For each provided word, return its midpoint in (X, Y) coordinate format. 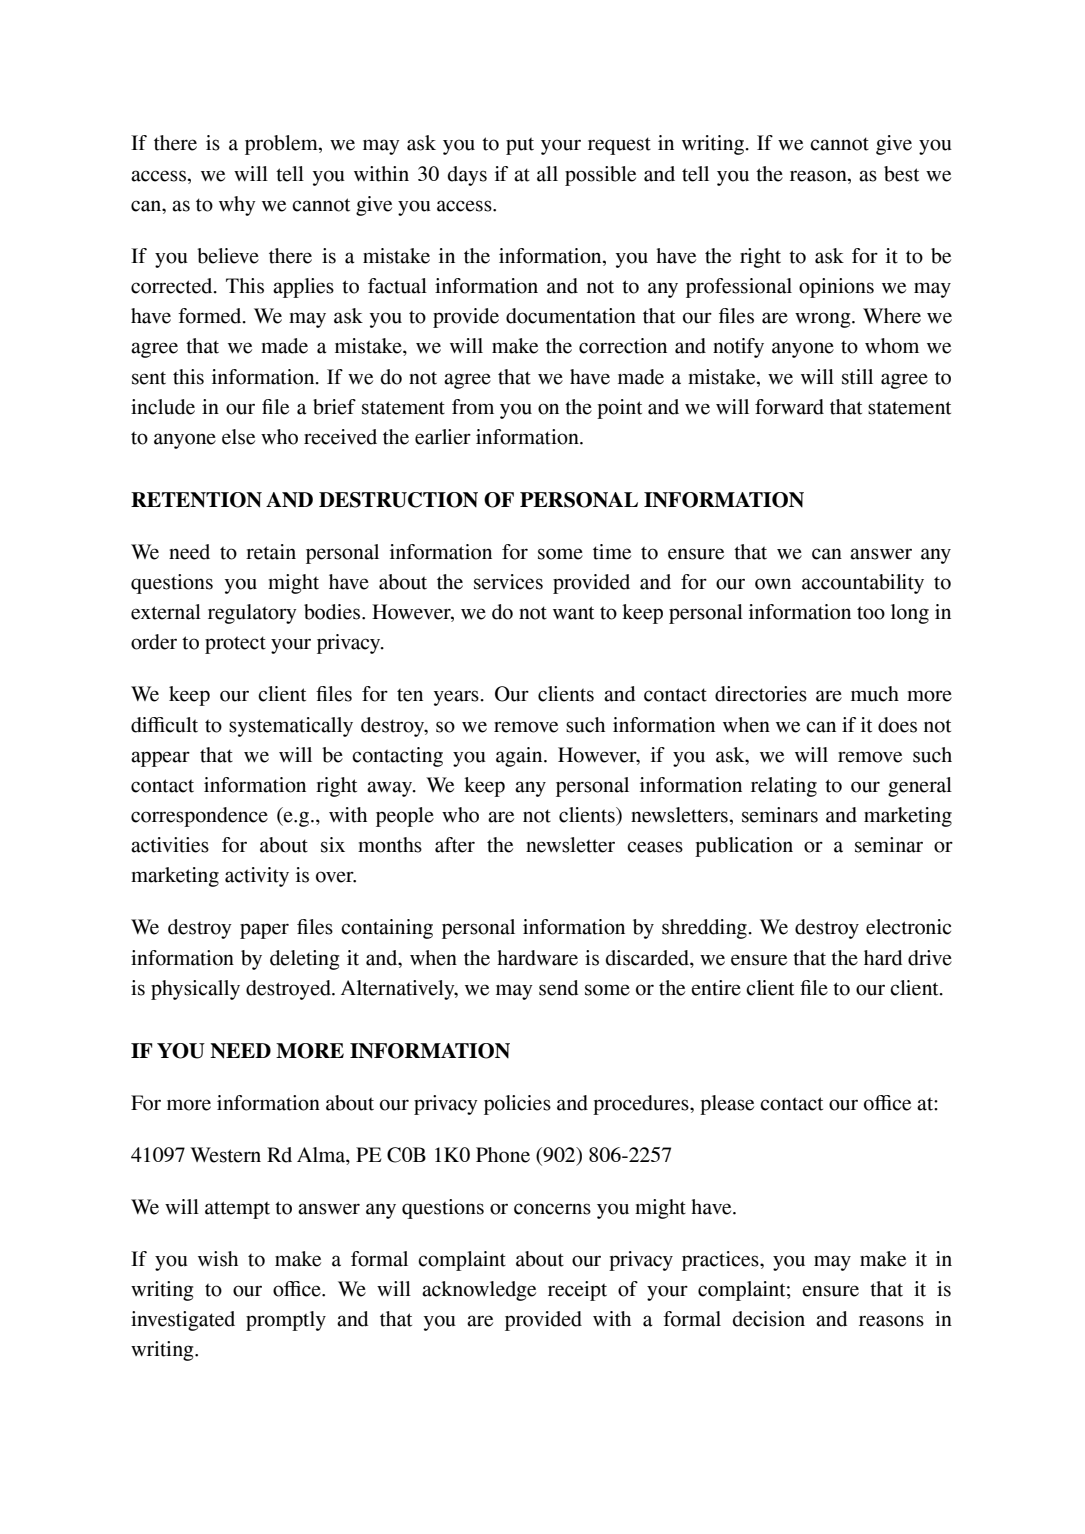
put (520, 146)
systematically (291, 727)
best (901, 174)
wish (218, 1259)
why (237, 206)
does (897, 725)
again (520, 757)
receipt (577, 1291)
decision (769, 1319)
